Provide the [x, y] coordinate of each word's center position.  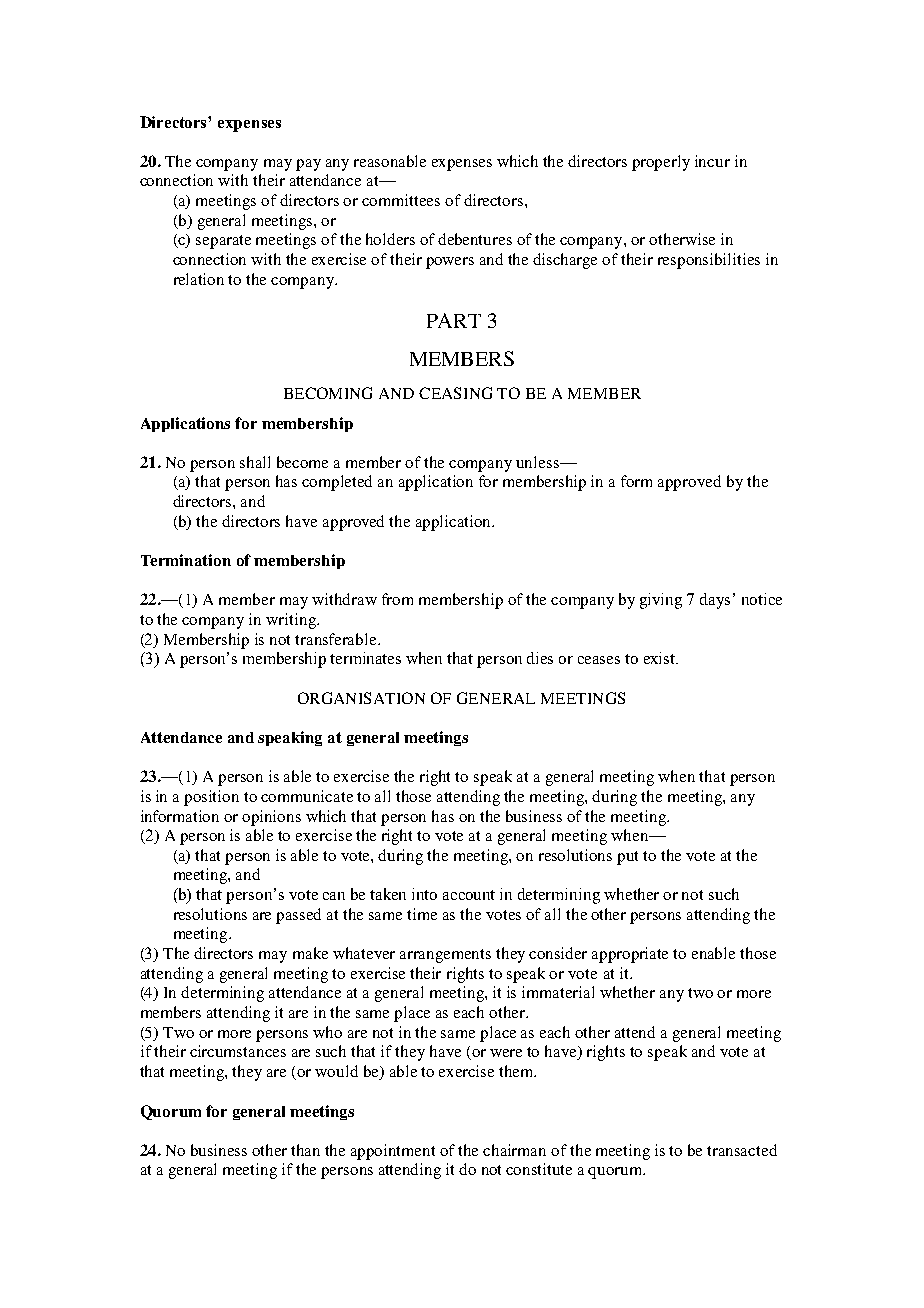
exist [661, 658]
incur [712, 161]
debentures [475, 239]
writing [292, 621]
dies [540, 658]
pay [308, 165]
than [305, 1150]
